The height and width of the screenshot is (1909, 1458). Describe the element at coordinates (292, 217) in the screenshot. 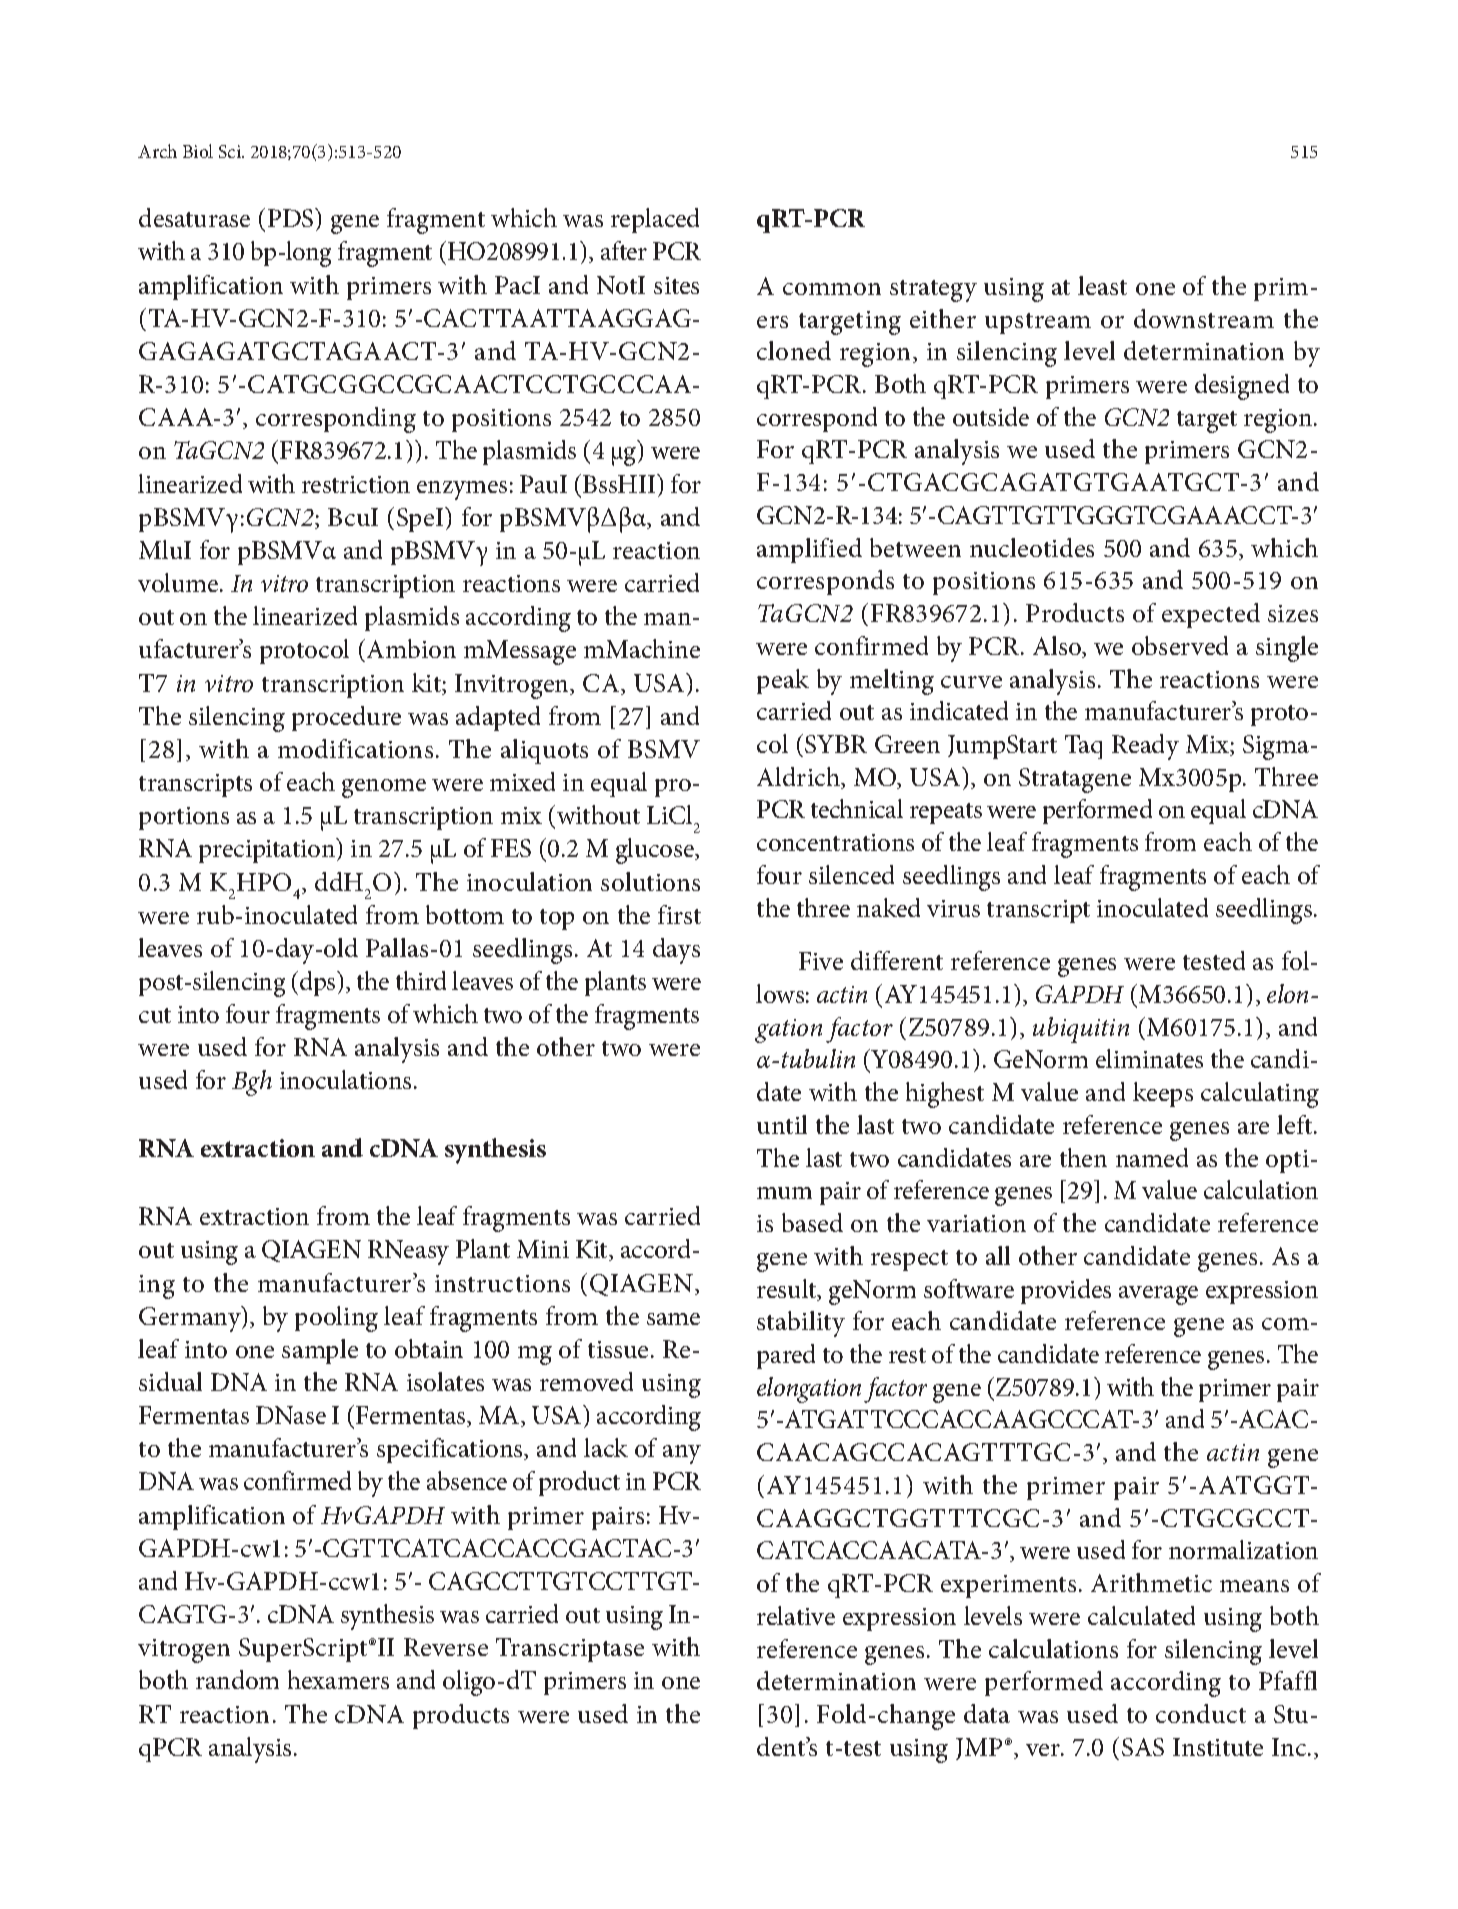

I see `PDS` at that location.
